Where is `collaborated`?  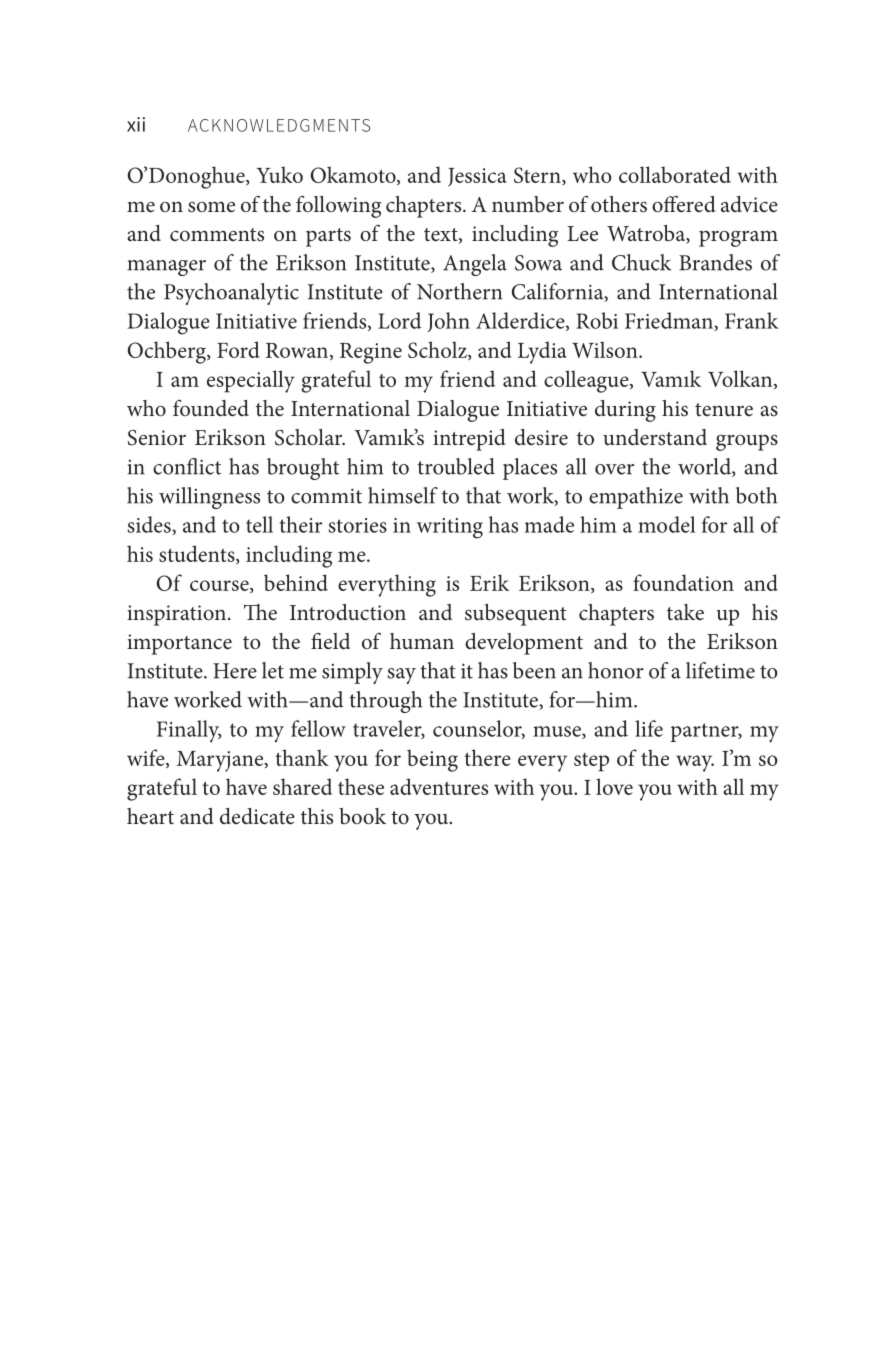 collaborated is located at coordinates (675, 174).
